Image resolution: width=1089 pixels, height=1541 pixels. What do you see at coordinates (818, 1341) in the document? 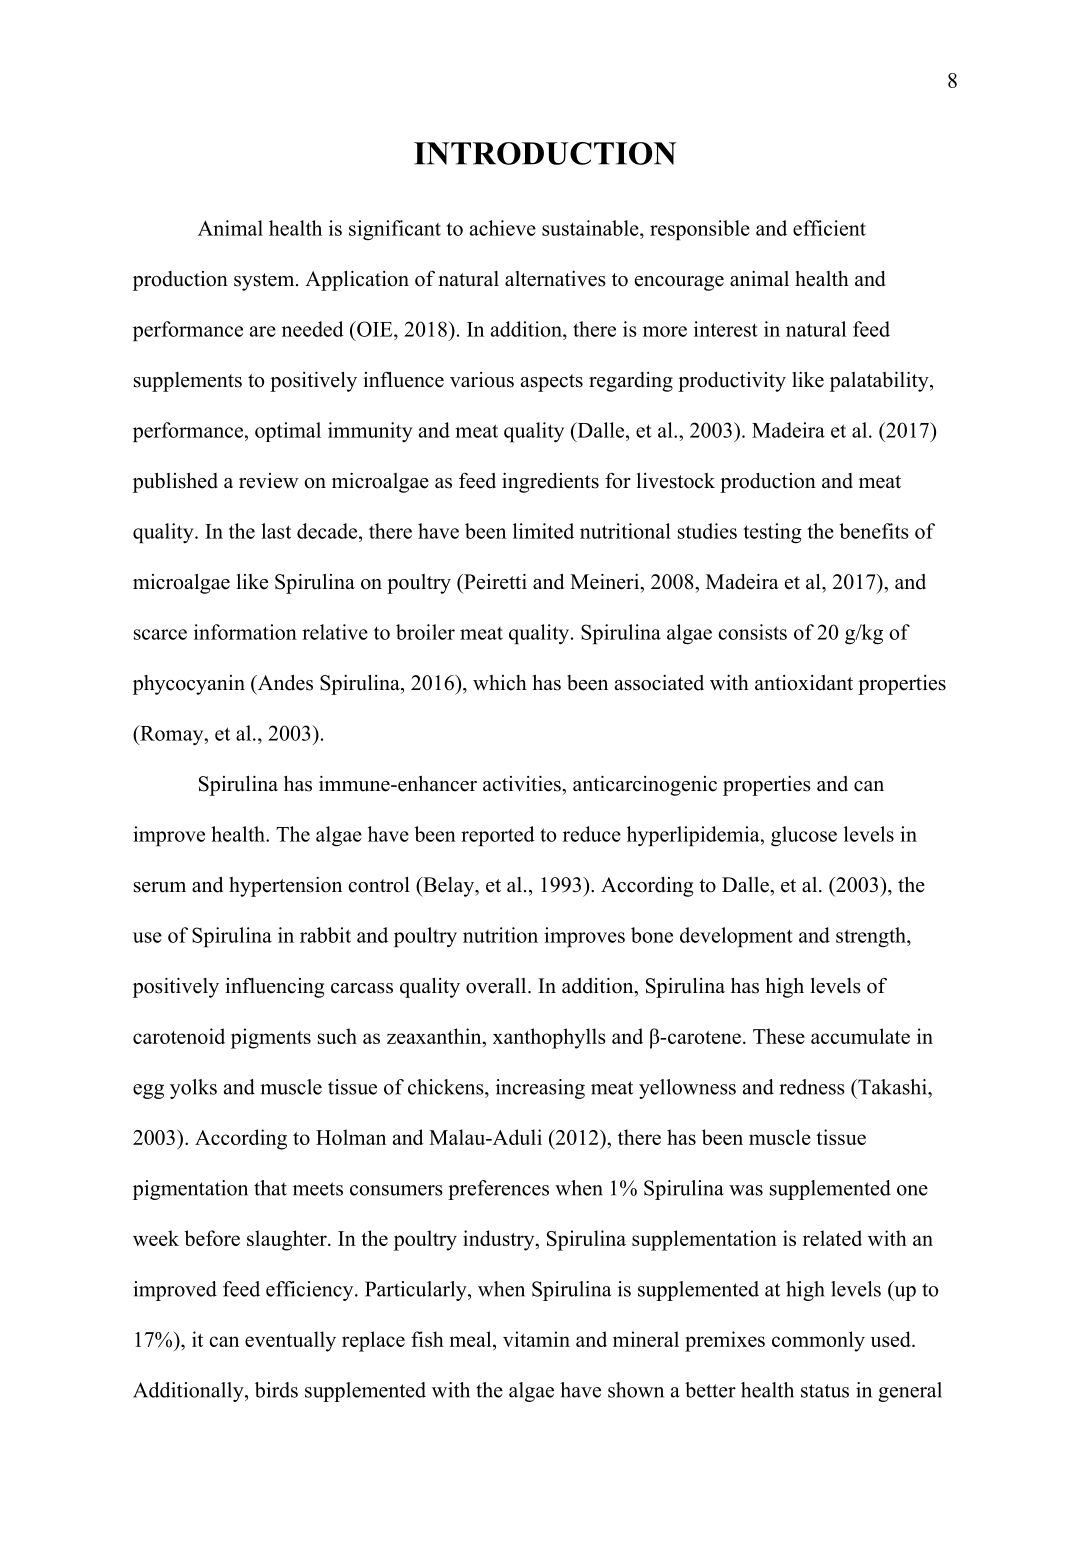
I see `commonly` at bounding box center [818, 1341].
